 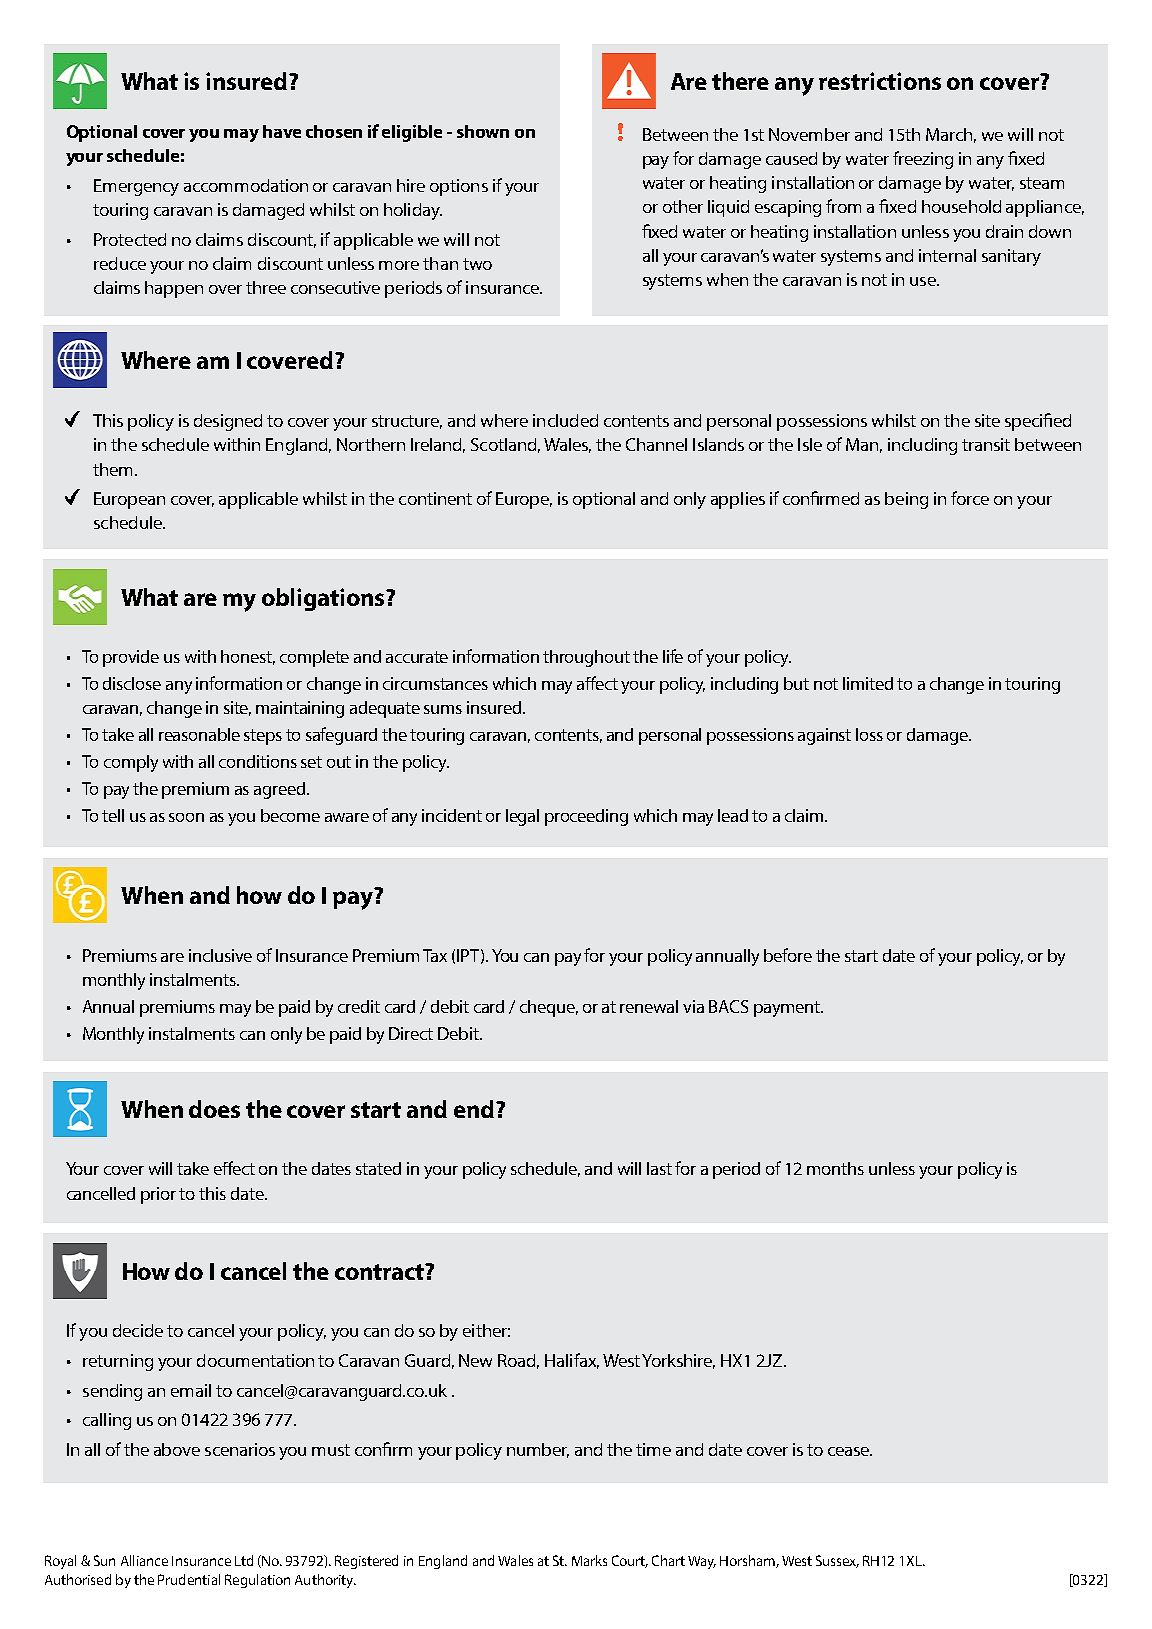 I want to click on Alliance, so click(x=144, y=1560).
